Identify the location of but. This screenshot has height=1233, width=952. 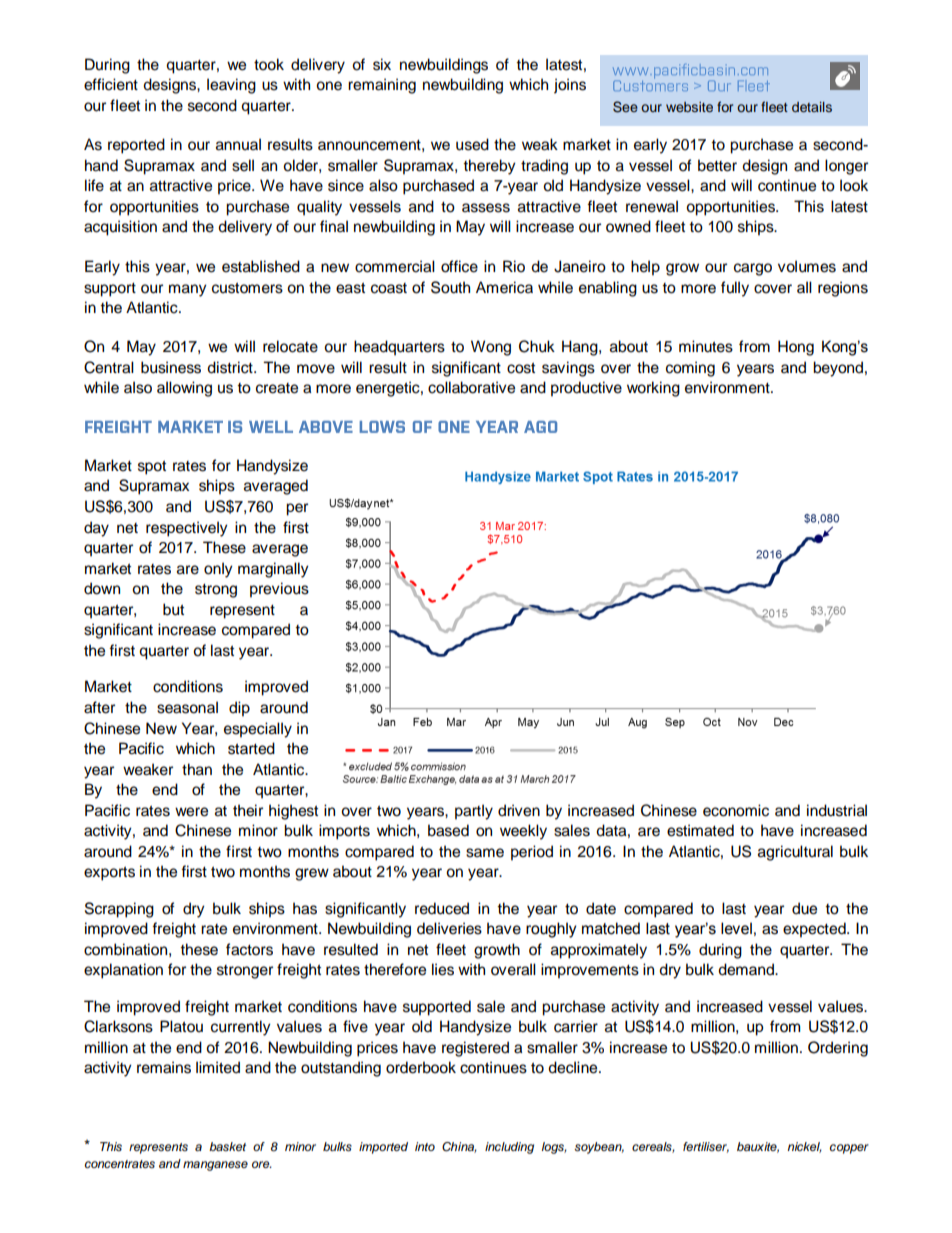
(173, 609).
